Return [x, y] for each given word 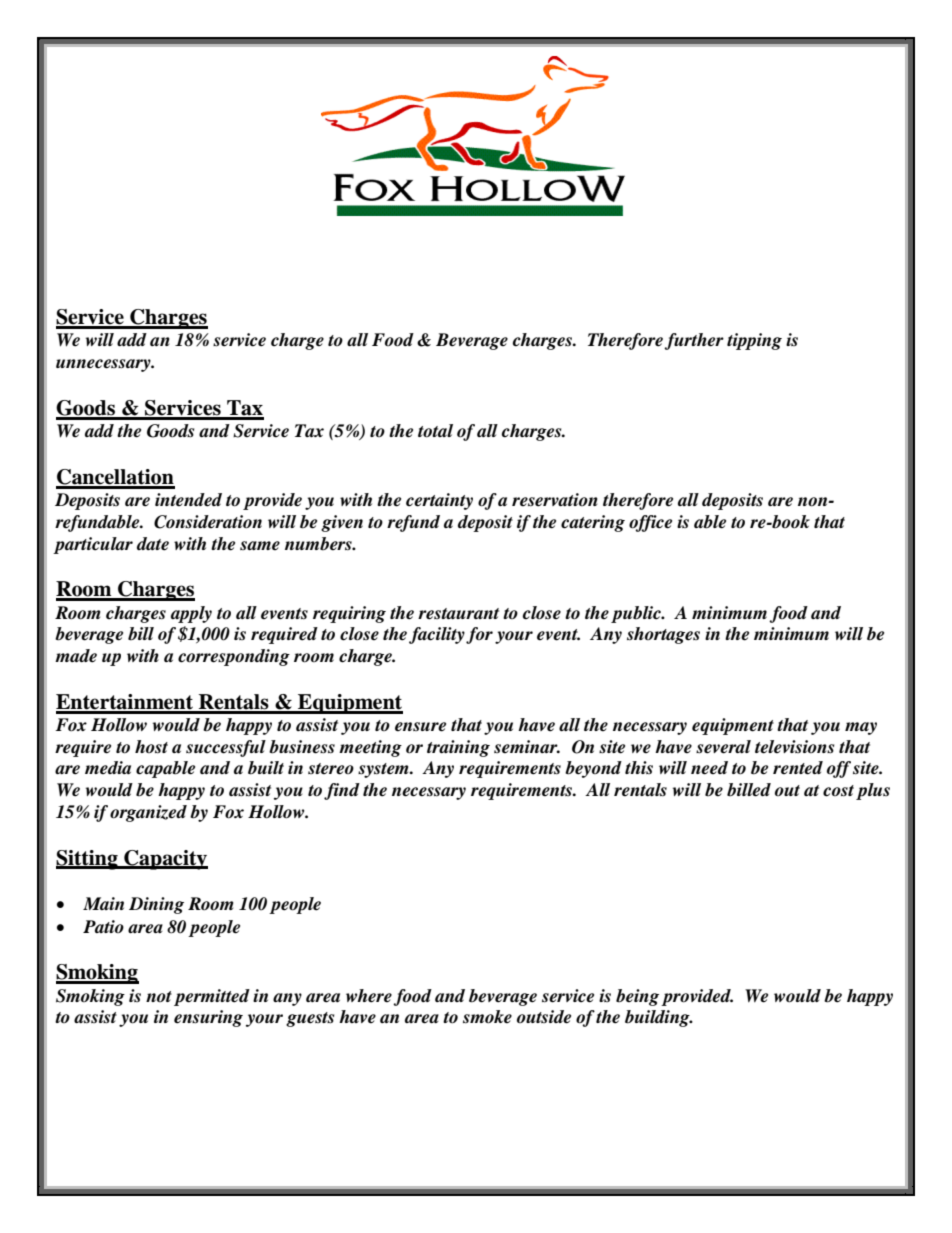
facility [437, 635]
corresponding [234, 657]
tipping [754, 341]
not [159, 996]
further [694, 341]
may [861, 728]
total [435, 431]
